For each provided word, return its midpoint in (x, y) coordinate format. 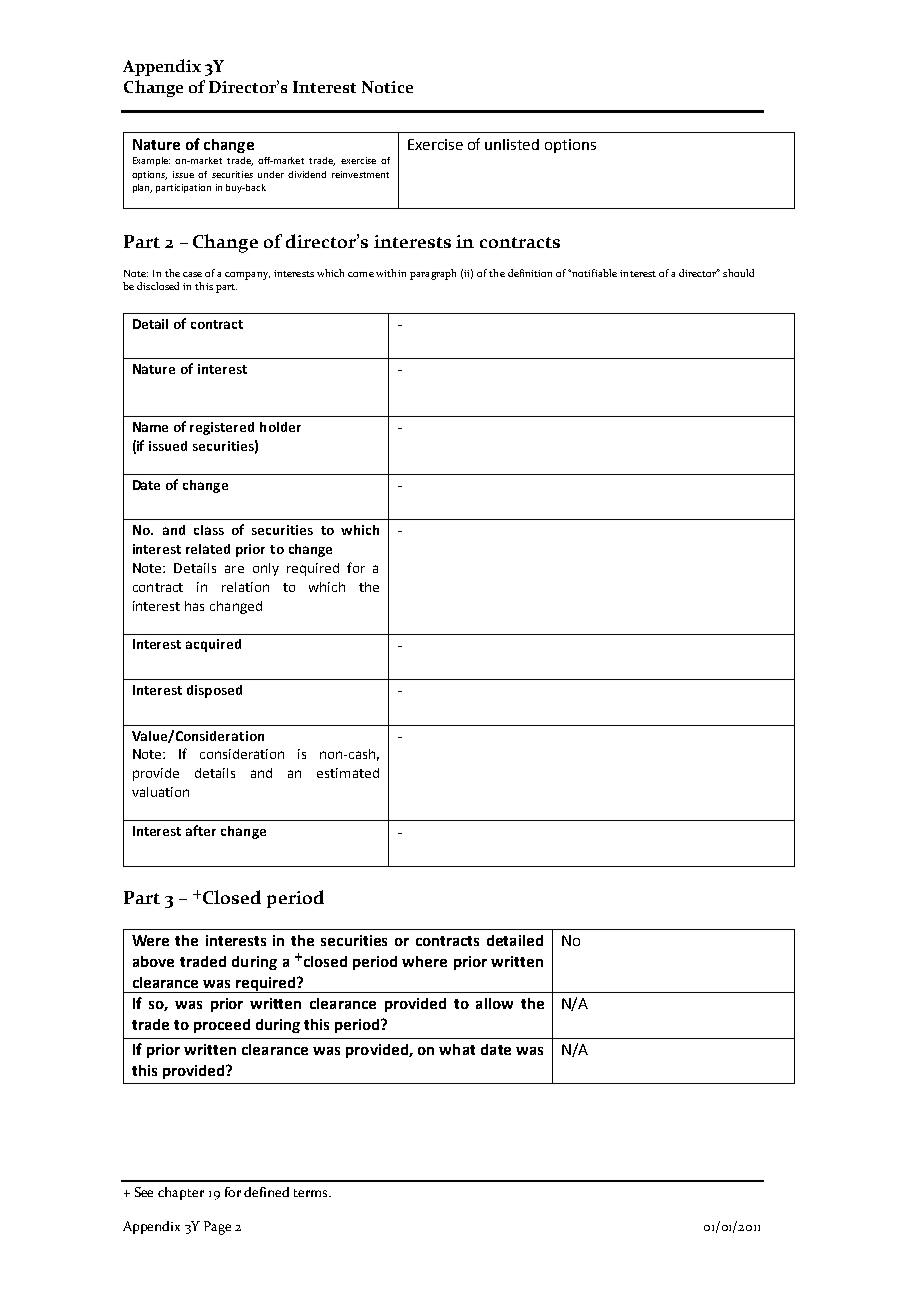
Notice (387, 87)
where (424, 961)
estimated (348, 773)
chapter (181, 1193)
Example (151, 161)
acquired (213, 645)
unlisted (512, 144)
